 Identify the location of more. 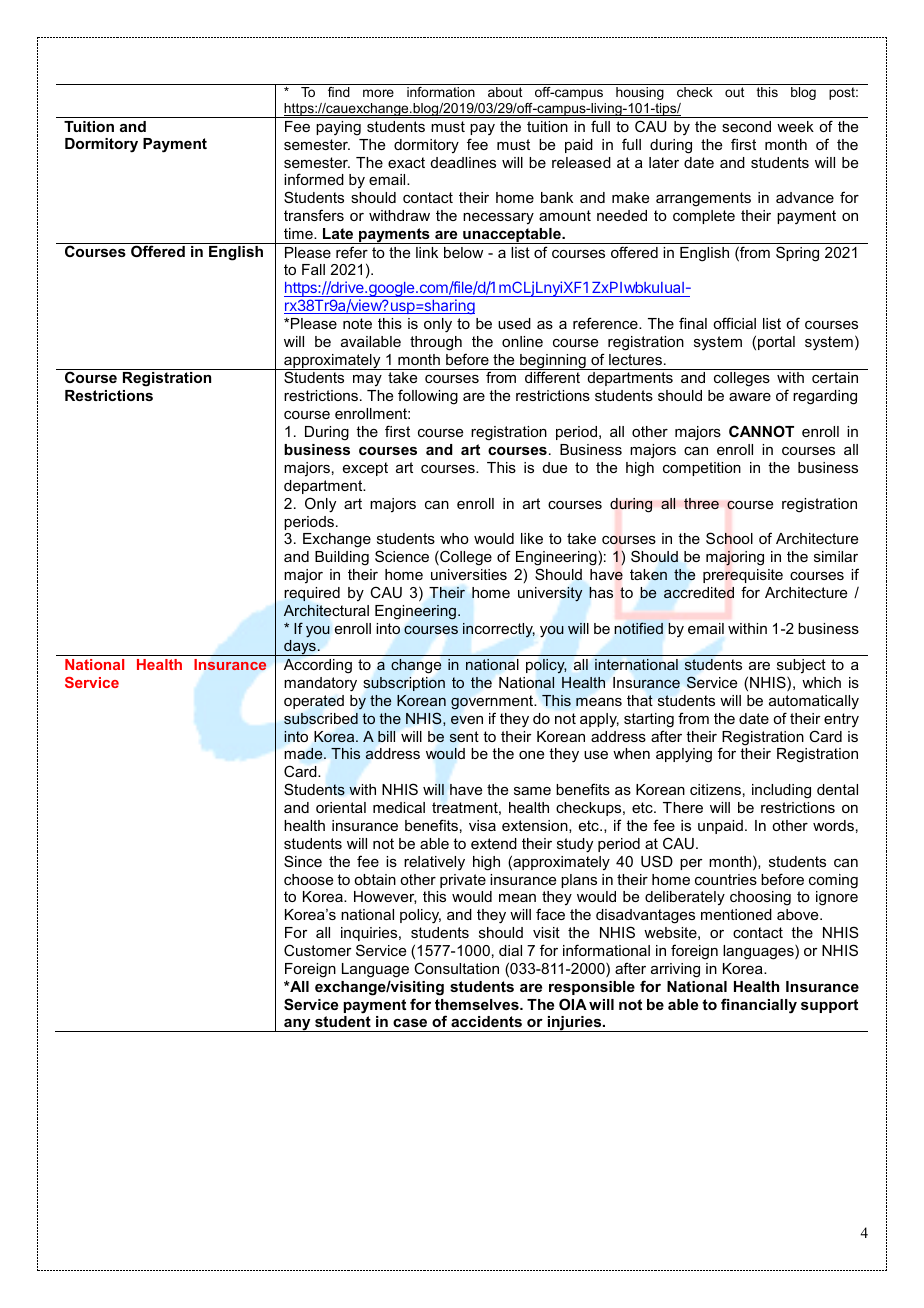
(378, 93).
